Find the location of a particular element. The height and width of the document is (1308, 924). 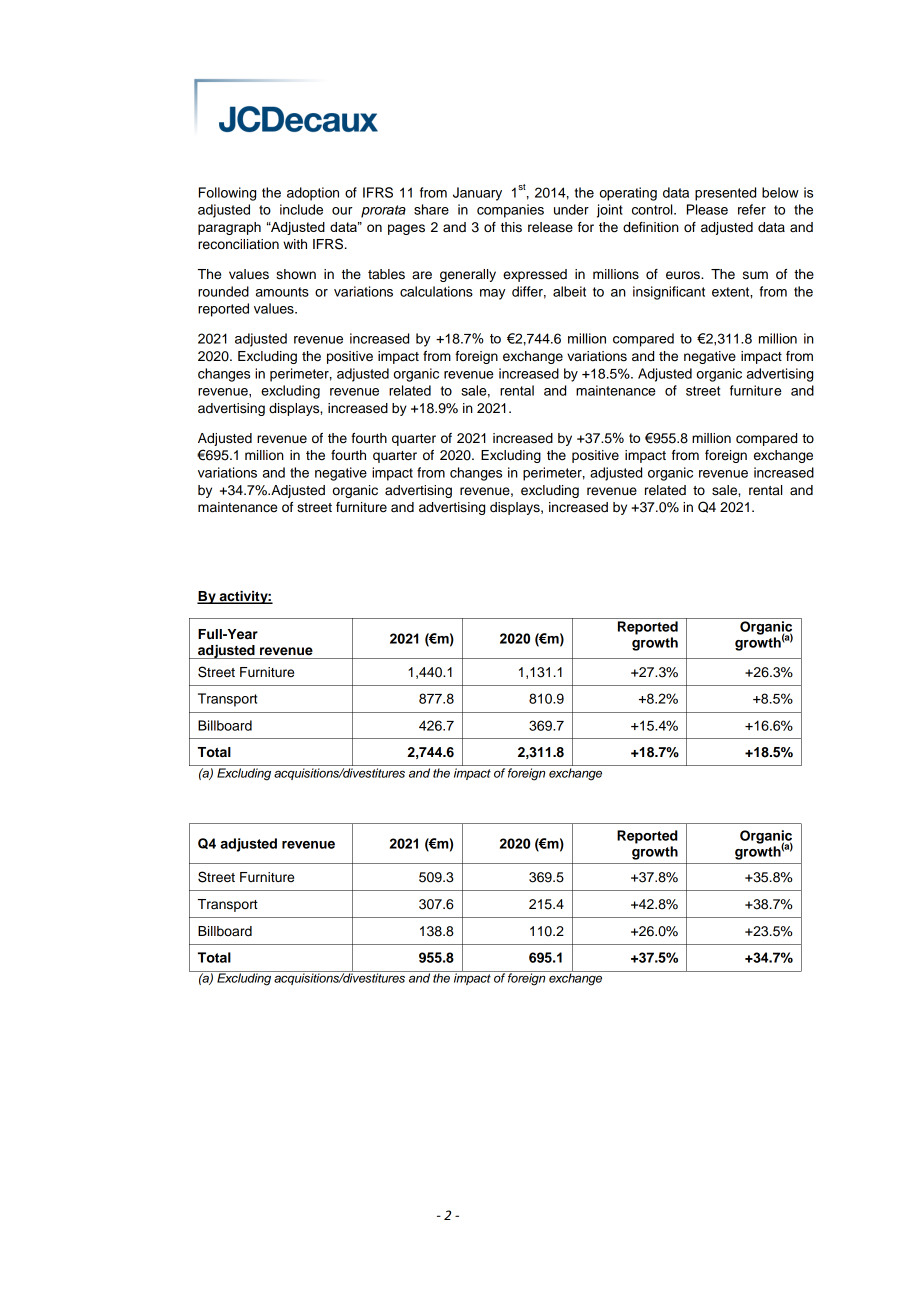

January is located at coordinates (477, 194).
